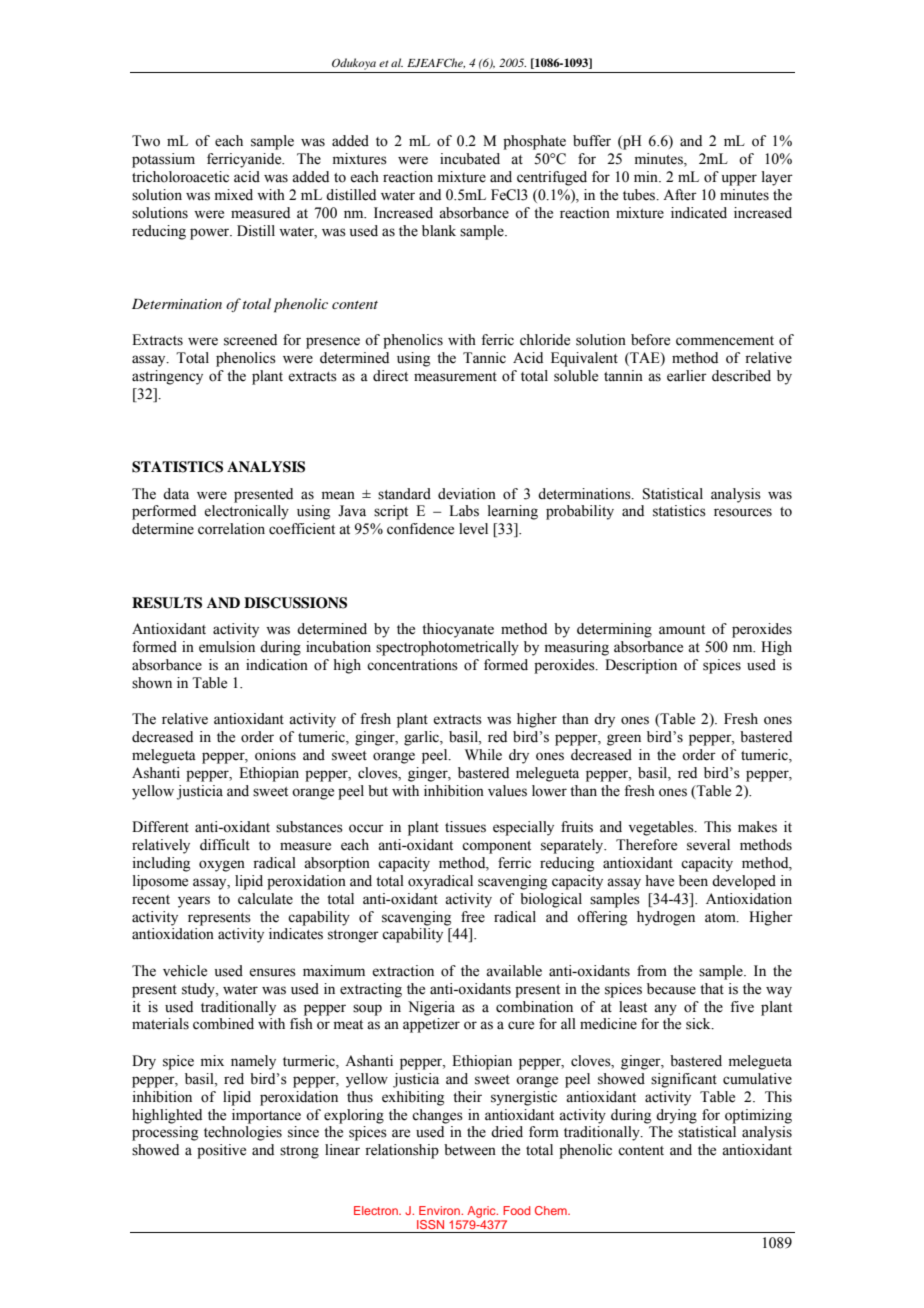 This screenshot has height=1308, width=924. I want to click on tissues, so click(465, 827).
